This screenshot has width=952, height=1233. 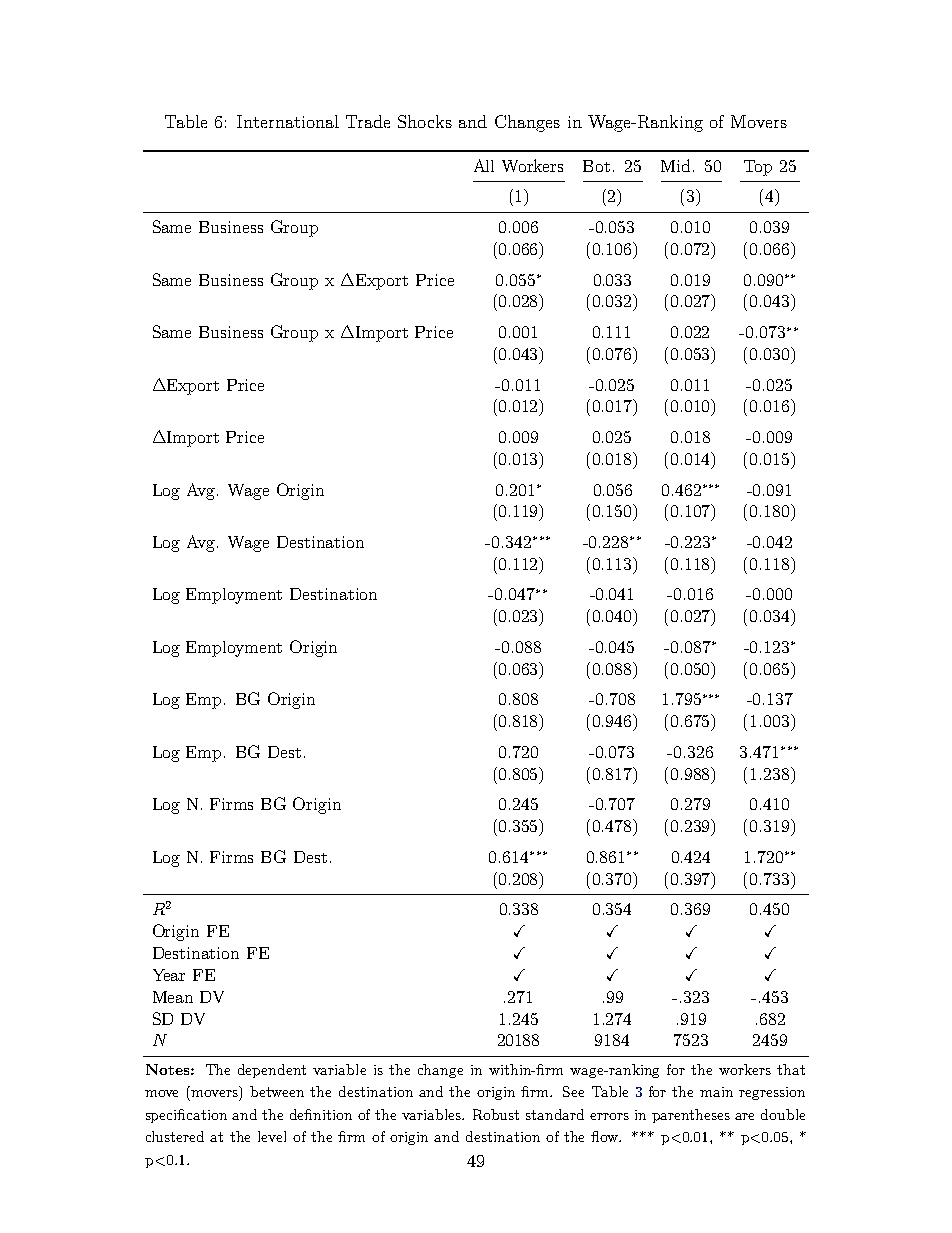 I want to click on Bot, so click(x=596, y=166).
